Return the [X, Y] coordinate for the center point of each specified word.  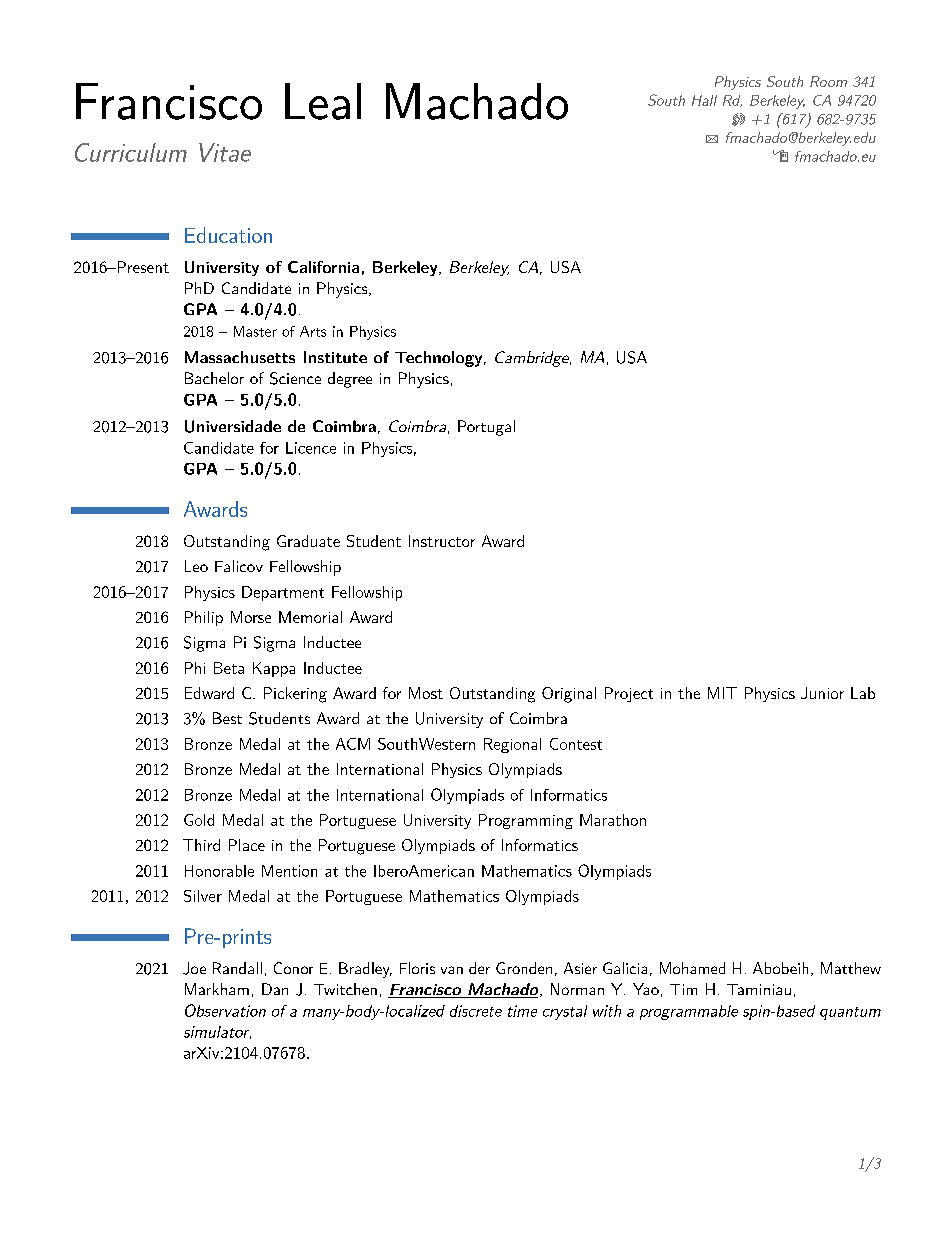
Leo [196, 566]
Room [828, 81]
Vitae [225, 152]
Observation [225, 1010]
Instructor [442, 541]
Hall [704, 100]
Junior [822, 693]
